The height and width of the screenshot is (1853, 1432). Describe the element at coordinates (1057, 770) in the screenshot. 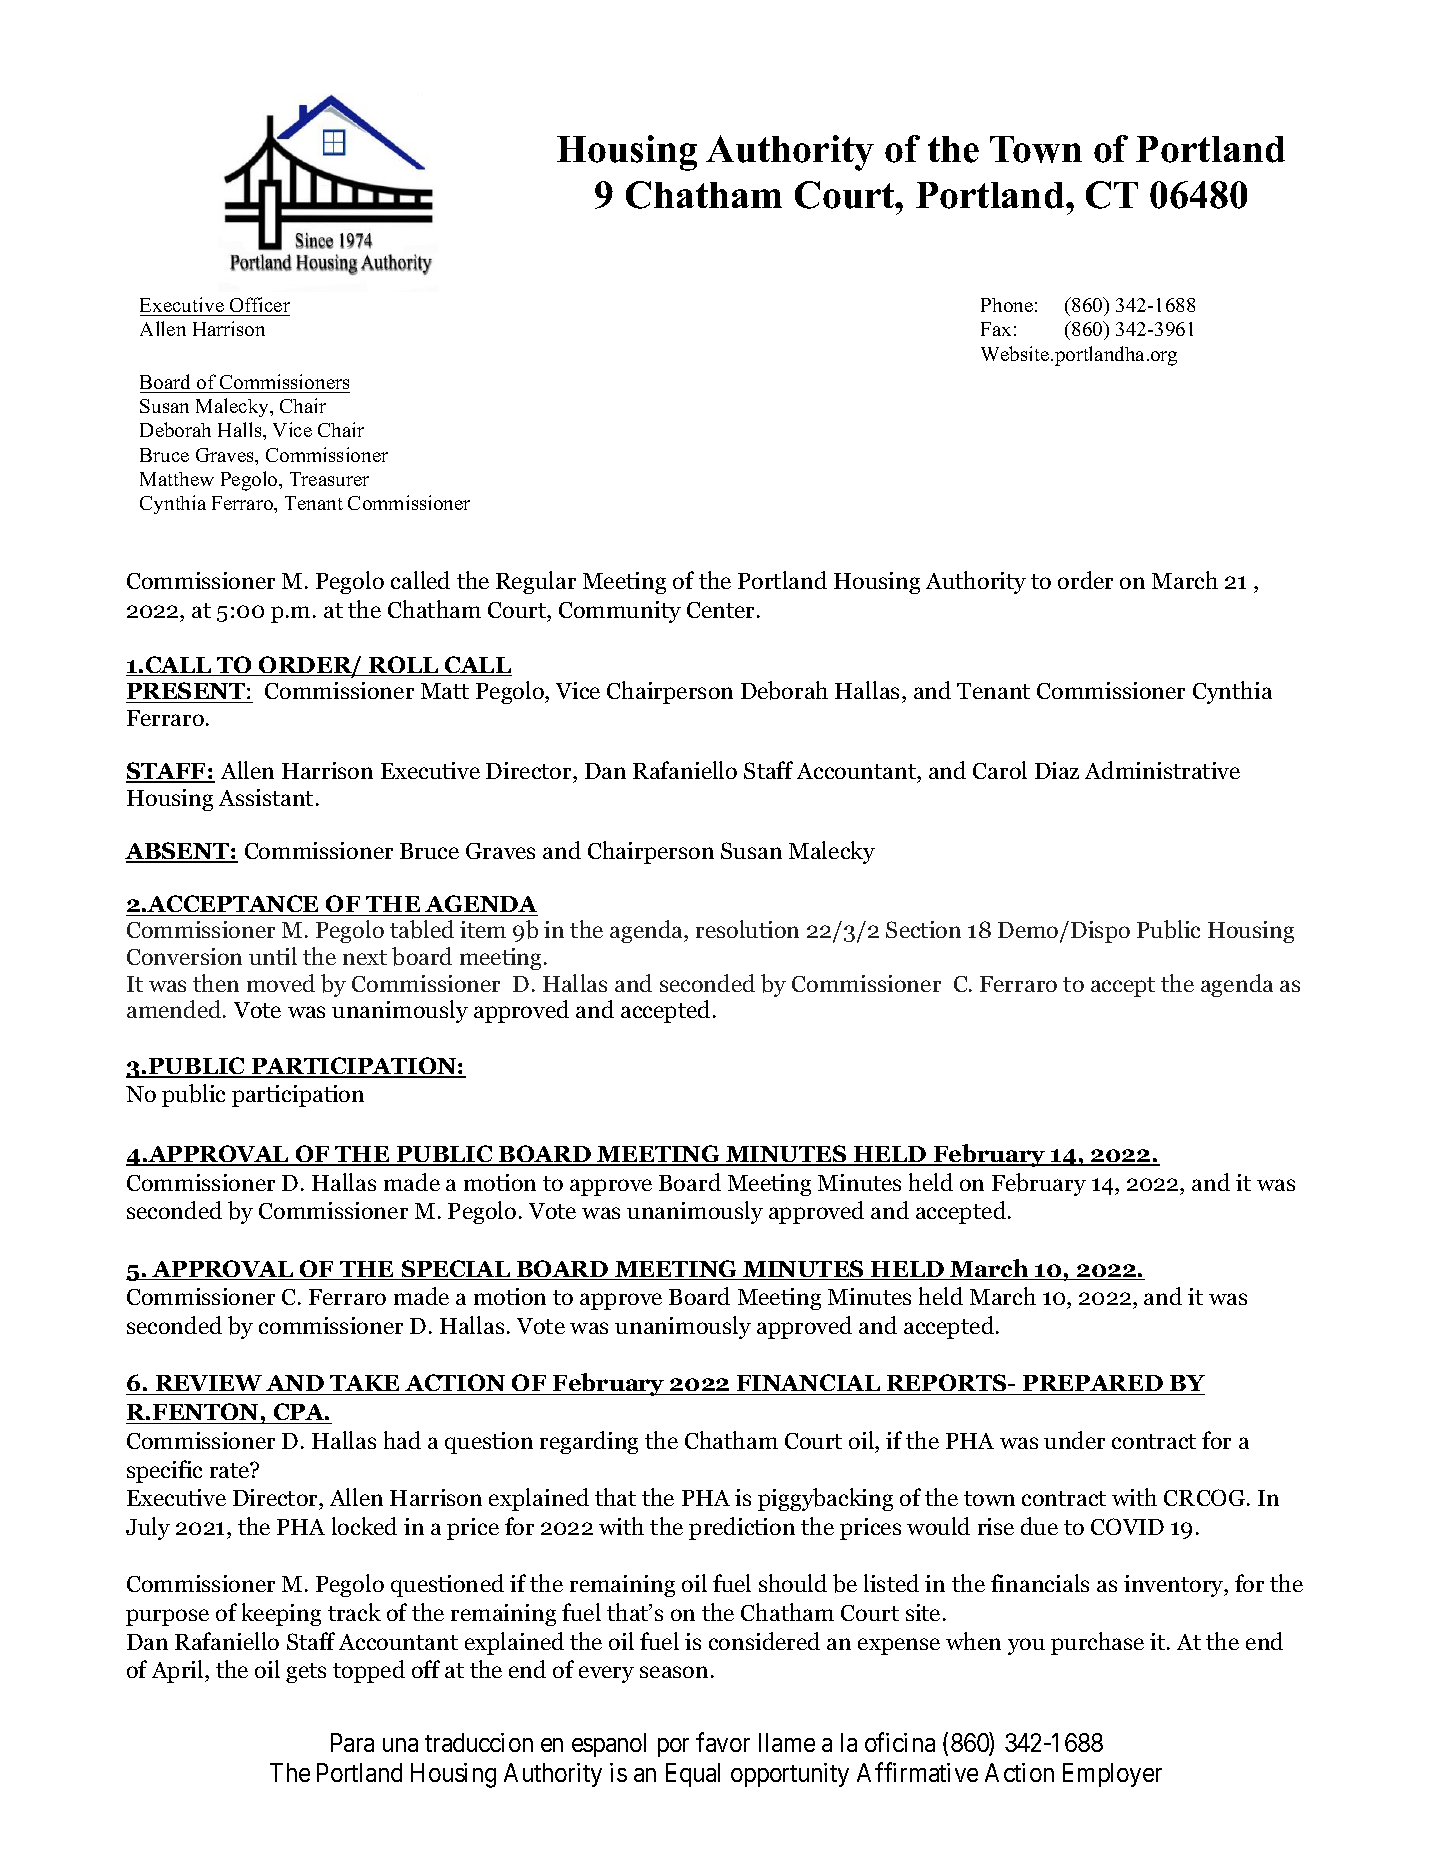

I see `Diaz` at that location.
